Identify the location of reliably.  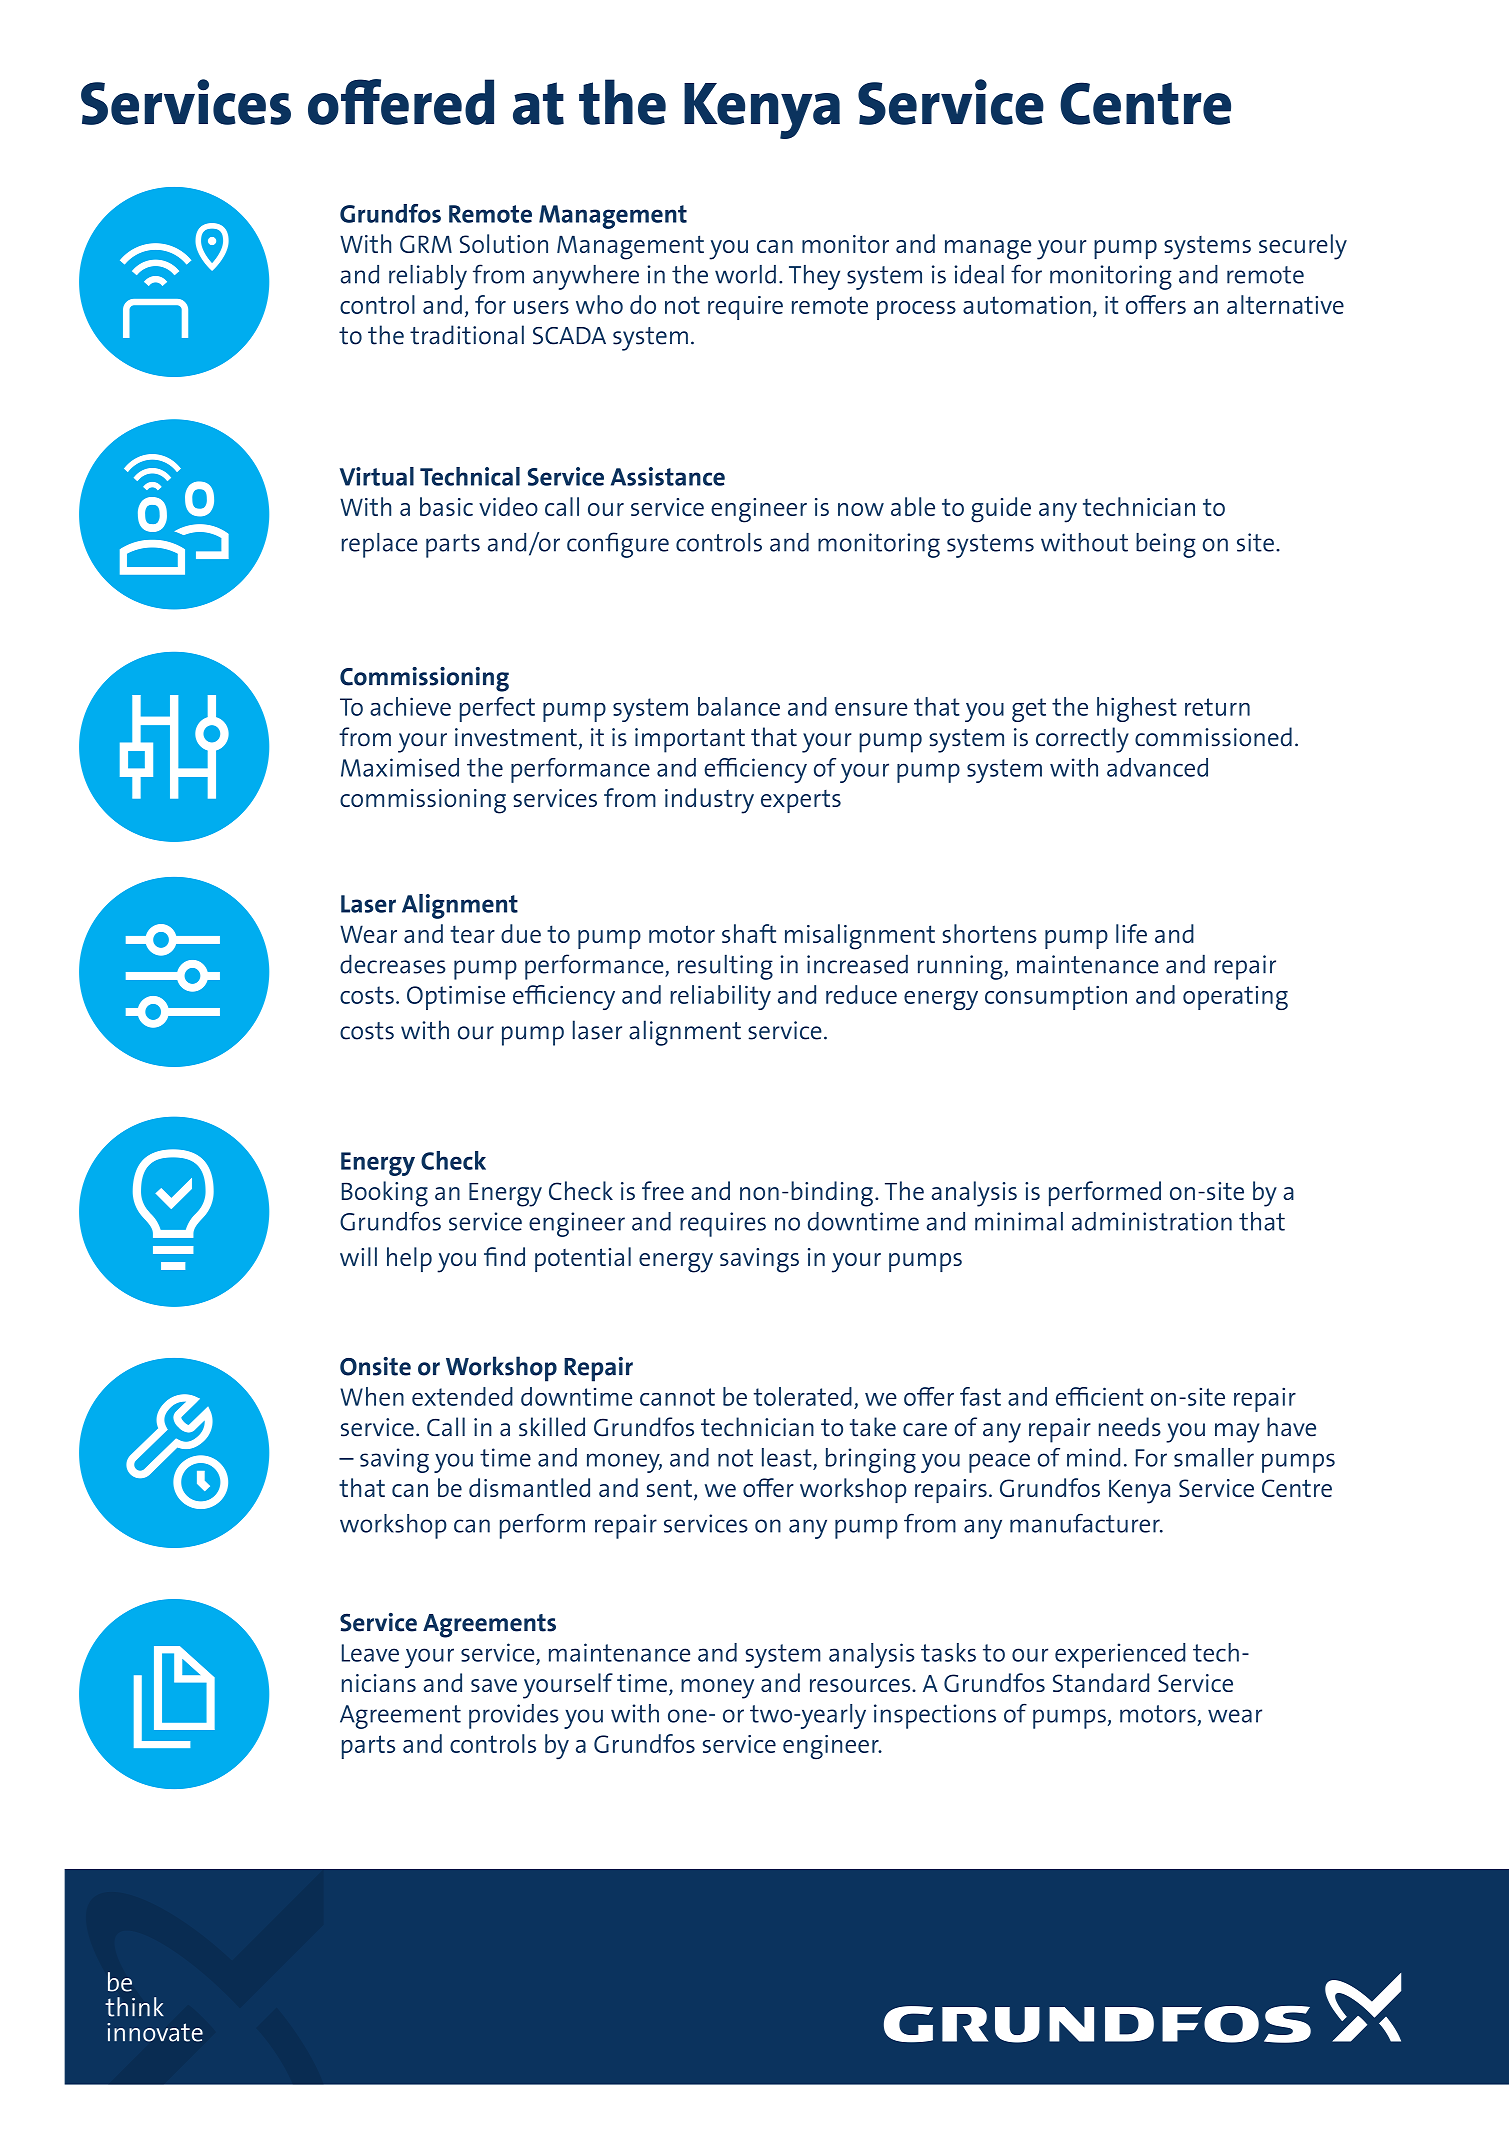
(428, 277).
